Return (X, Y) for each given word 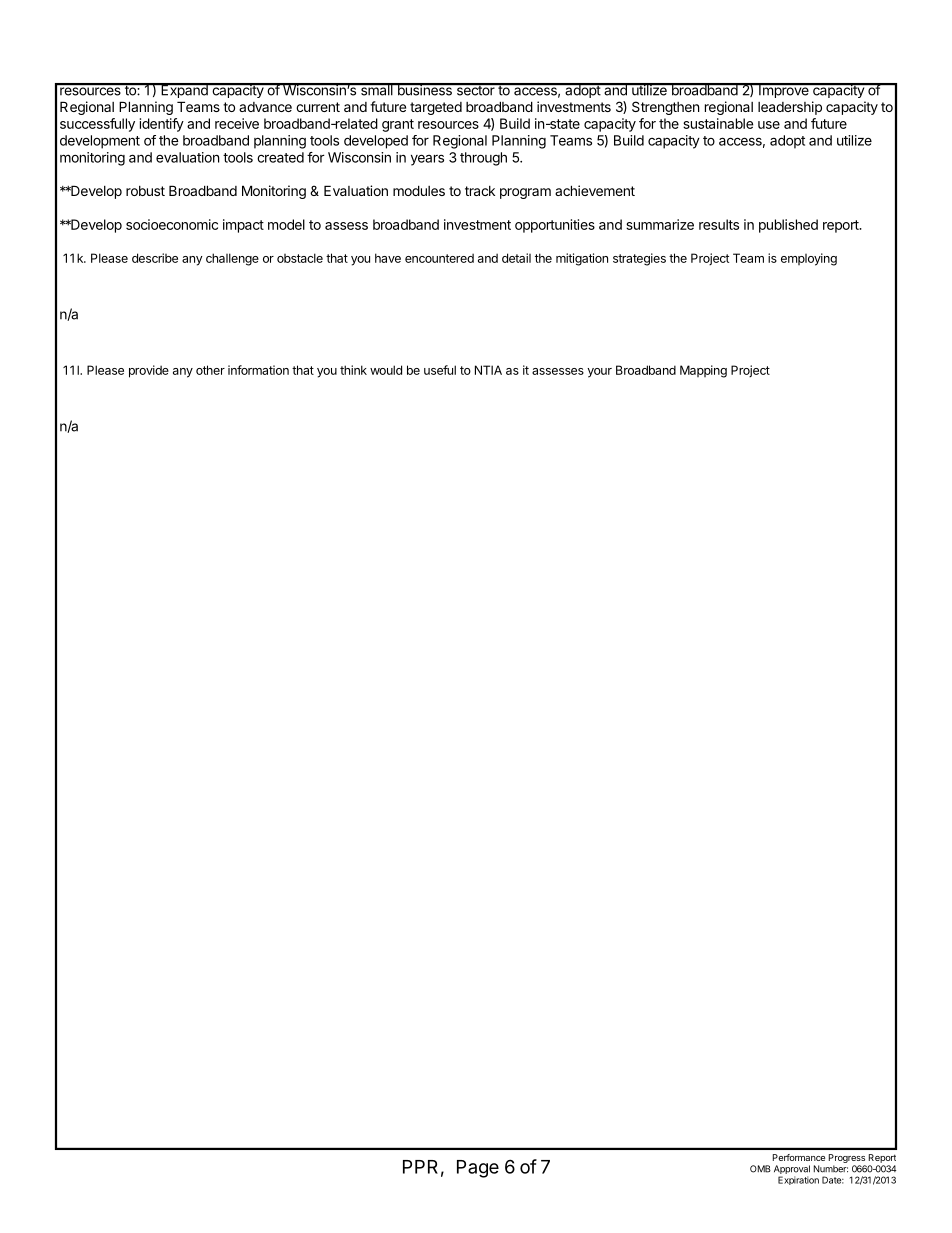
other (210, 370)
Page (478, 1169)
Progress (847, 1160)
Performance (799, 1157)
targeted (436, 108)
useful (440, 370)
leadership (790, 108)
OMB (760, 1169)
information (258, 370)
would (386, 370)
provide (149, 371)
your (599, 373)
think (353, 370)
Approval (792, 1171)
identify (162, 125)
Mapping (703, 371)
